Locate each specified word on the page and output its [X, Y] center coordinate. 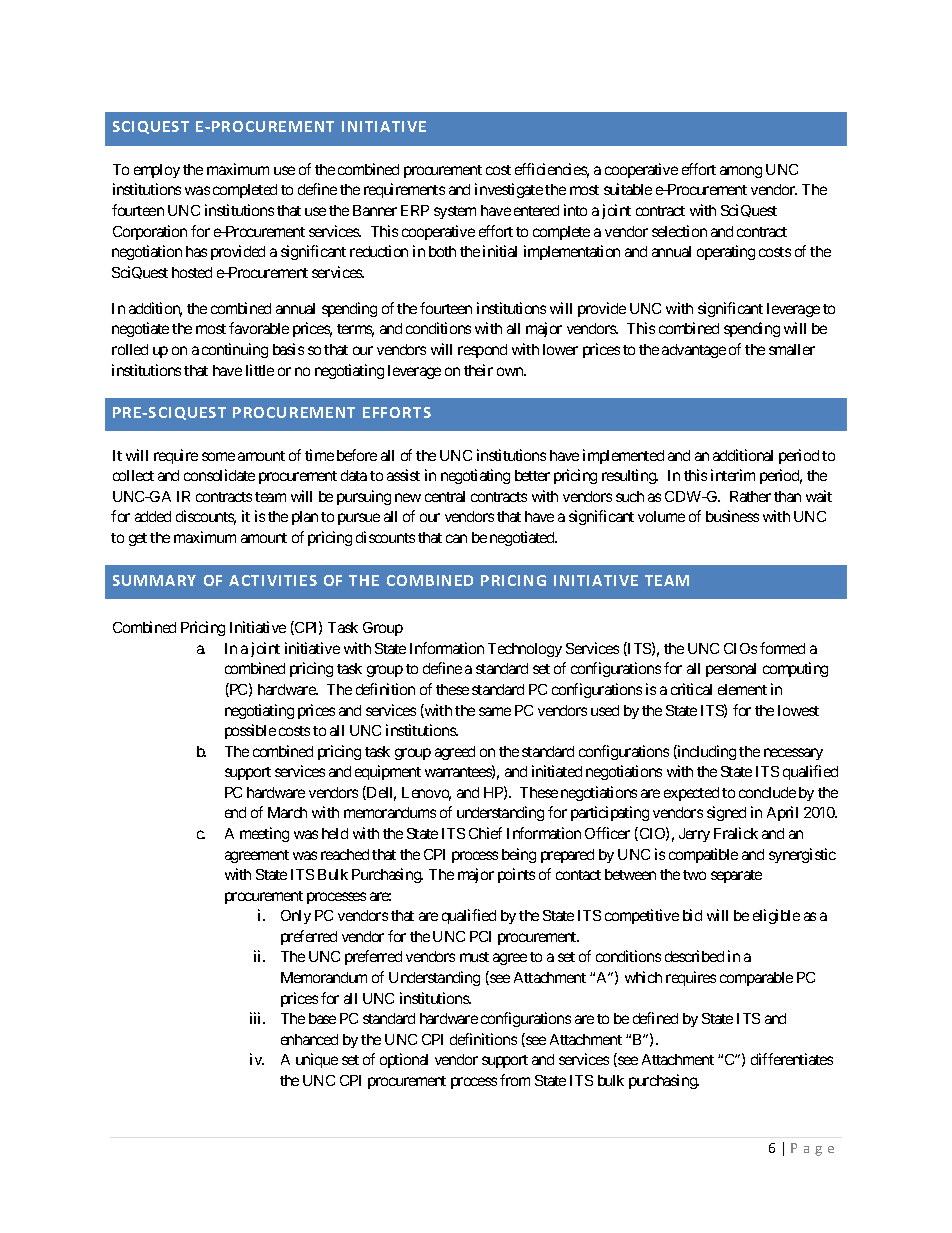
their [478, 370]
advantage [694, 351]
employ [157, 171]
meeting [264, 834]
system [455, 212]
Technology [525, 650]
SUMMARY [154, 580]
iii [257, 1018]
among [741, 172]
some [218, 456]
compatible [703, 855]
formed [782, 648]
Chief [485, 833]
